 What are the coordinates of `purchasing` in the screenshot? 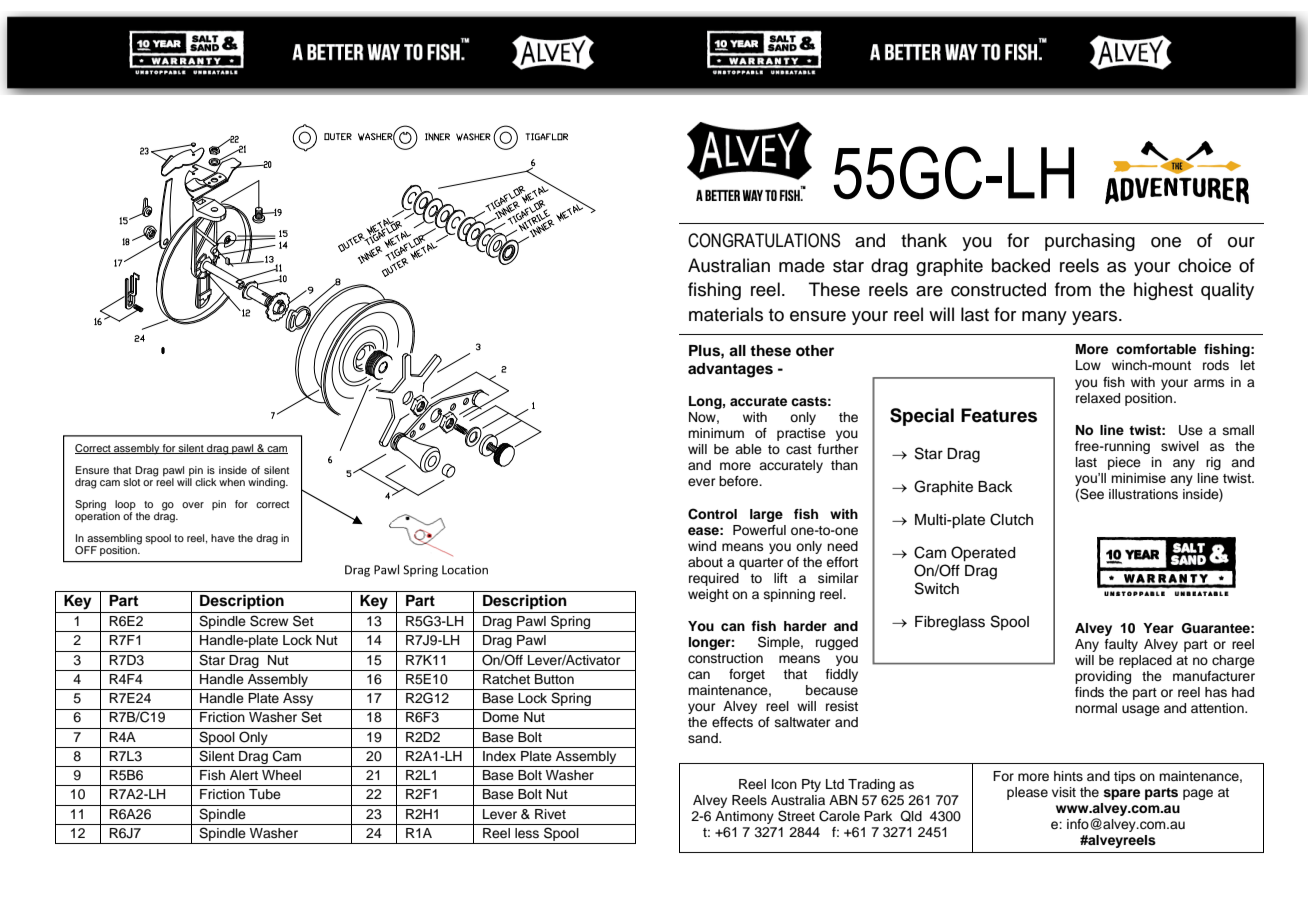 It's located at (1090, 242).
